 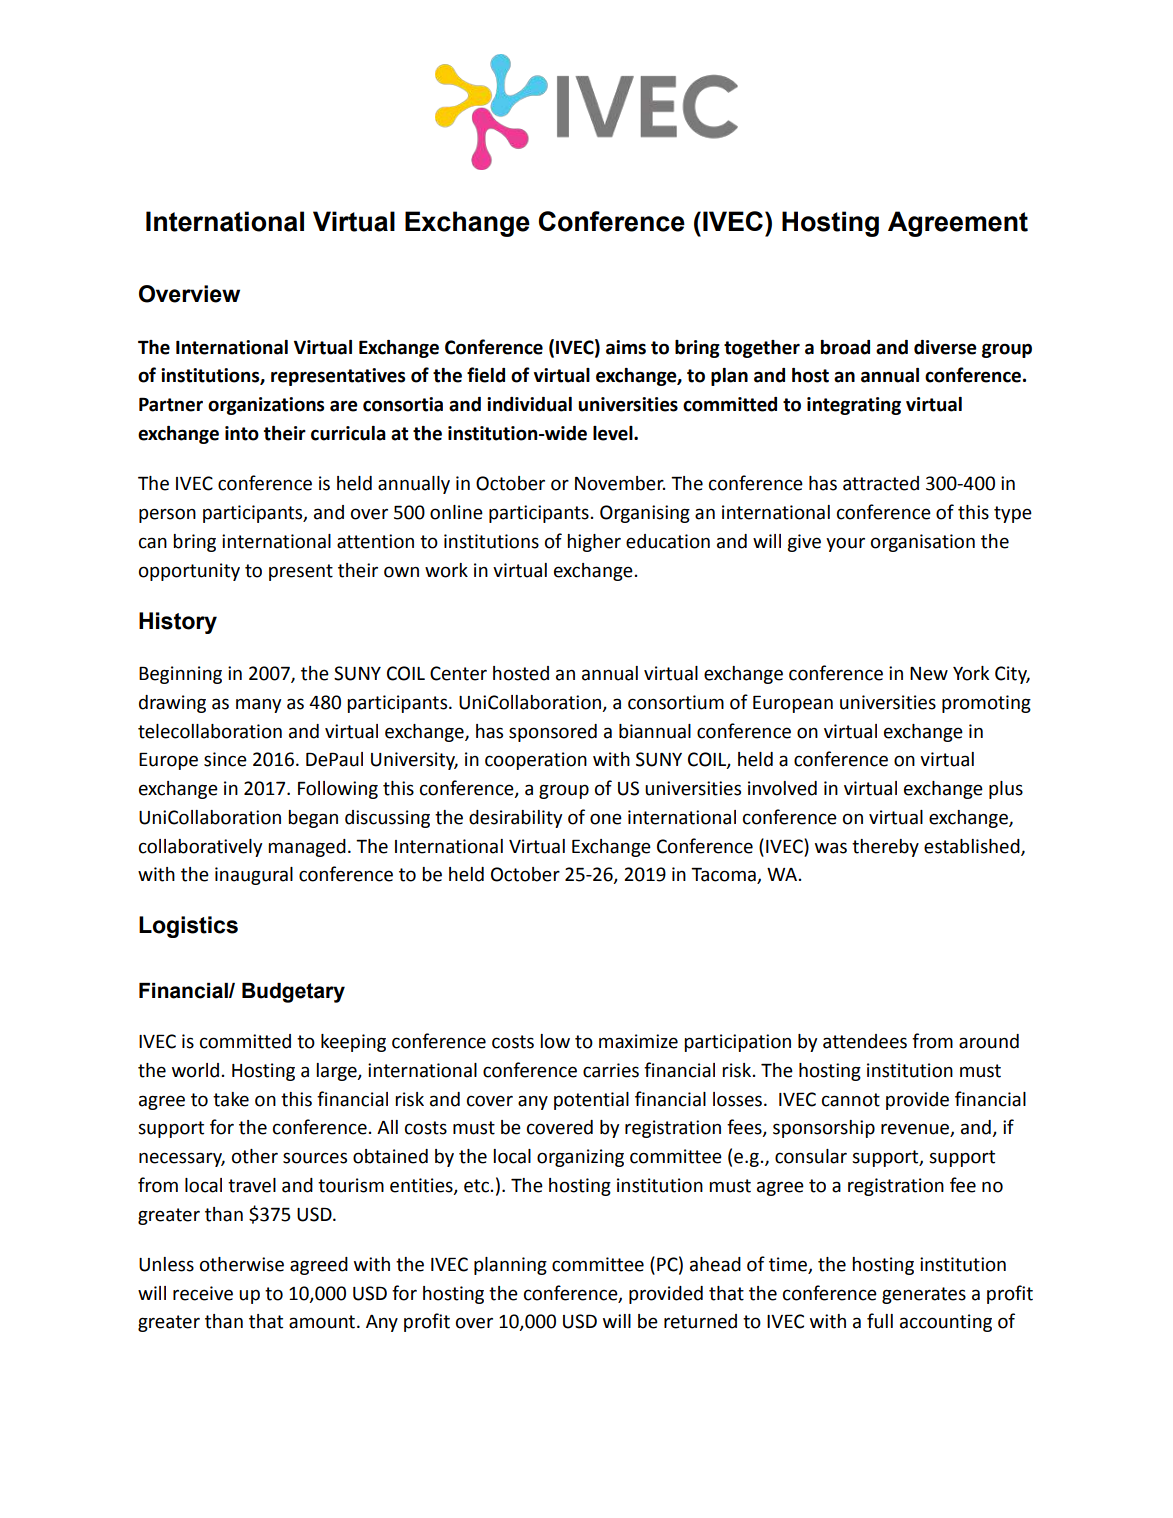 What do you see at coordinates (885, 848) in the screenshot?
I see `thereby` at bounding box center [885, 848].
